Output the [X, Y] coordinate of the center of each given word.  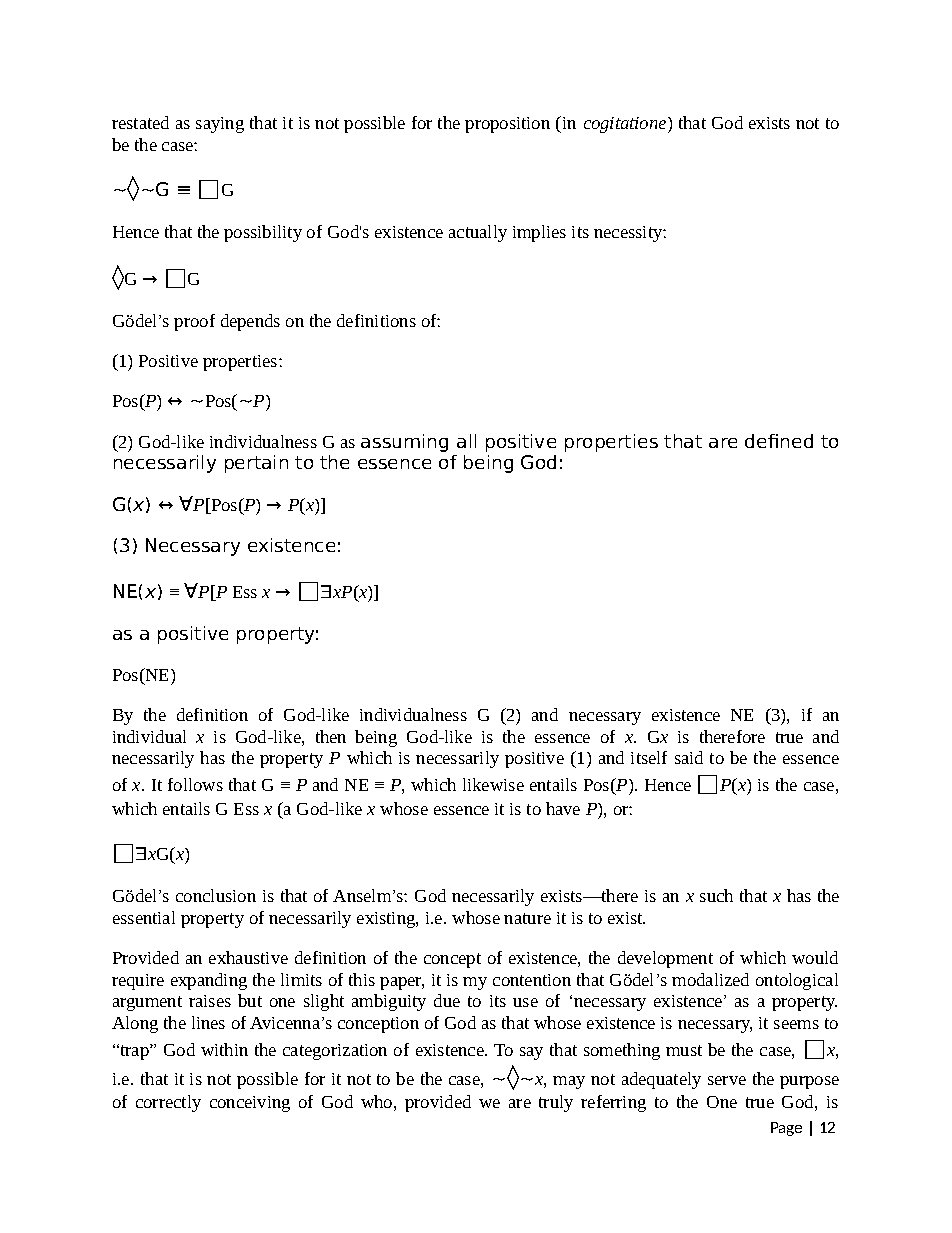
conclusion [216, 895]
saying [220, 125]
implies [539, 233]
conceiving [250, 1104]
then [331, 736]
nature [527, 918]
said [689, 757]
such [716, 895]
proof [194, 322]
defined [779, 441]
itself [649, 757]
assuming [404, 443]
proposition [507, 125]
